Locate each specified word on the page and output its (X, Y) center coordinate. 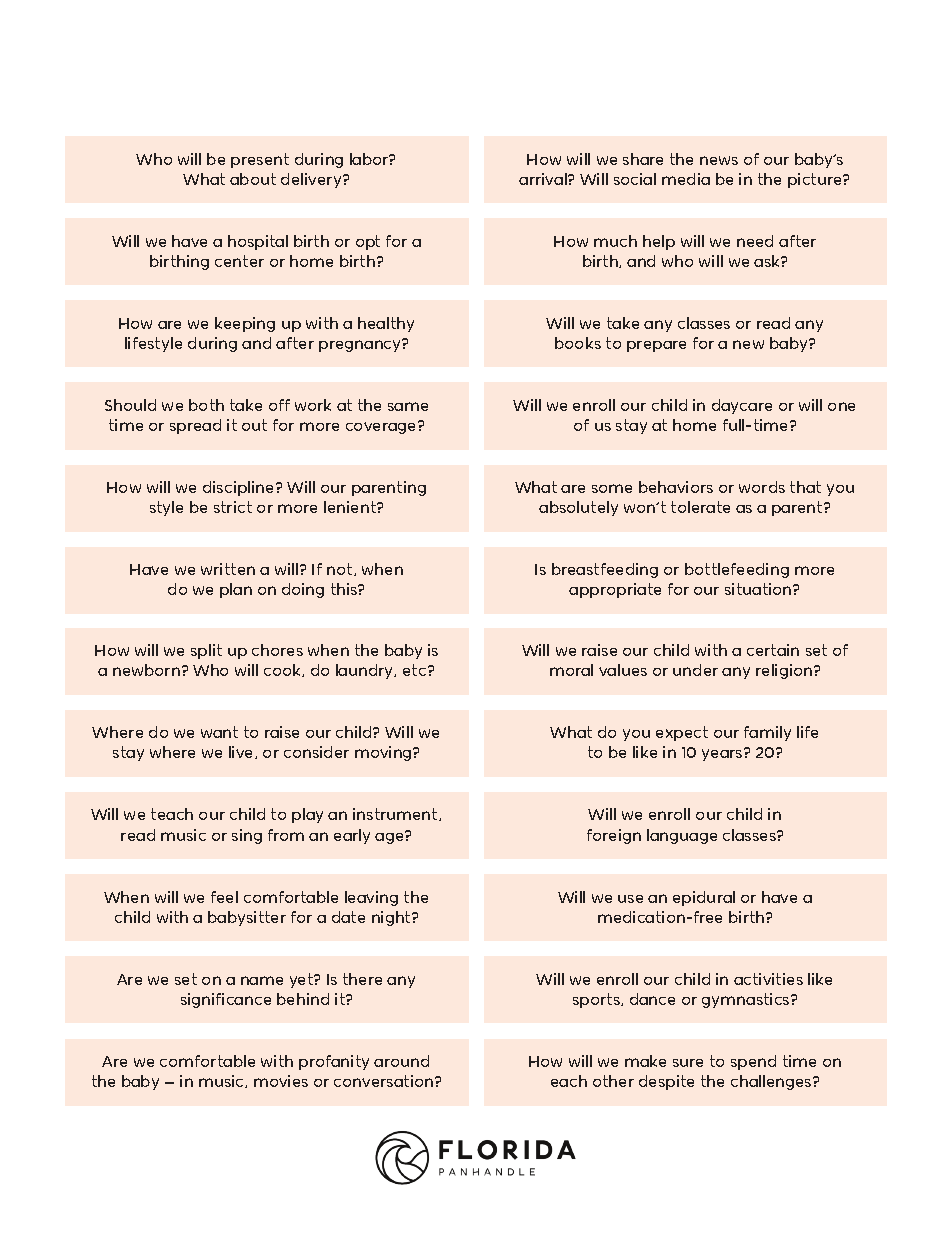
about (253, 179)
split (206, 651)
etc (416, 670)
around (401, 1061)
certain (773, 650)
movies (281, 1081)
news (719, 160)
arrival (544, 179)
